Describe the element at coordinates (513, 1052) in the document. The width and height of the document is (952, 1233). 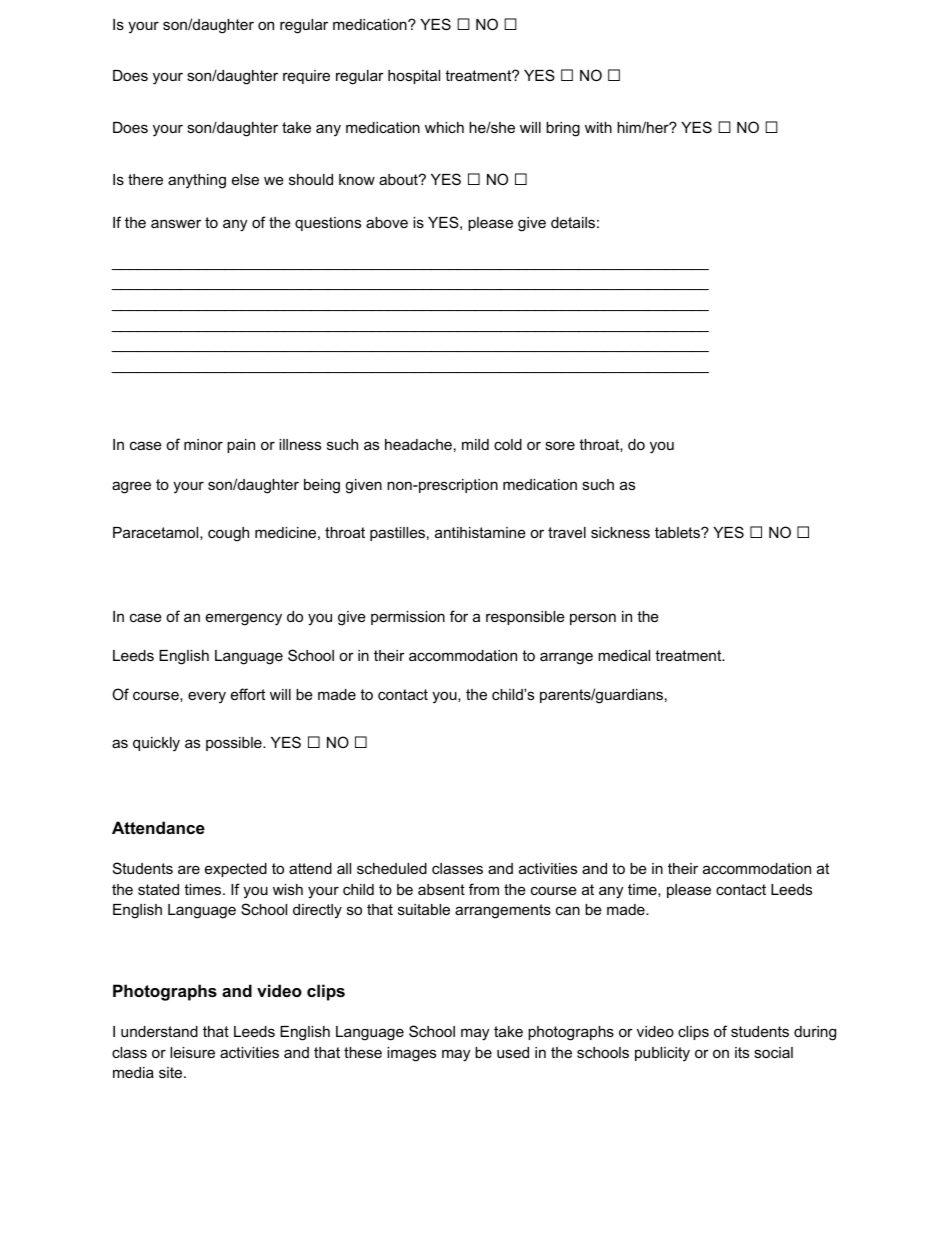
I see `used` at that location.
